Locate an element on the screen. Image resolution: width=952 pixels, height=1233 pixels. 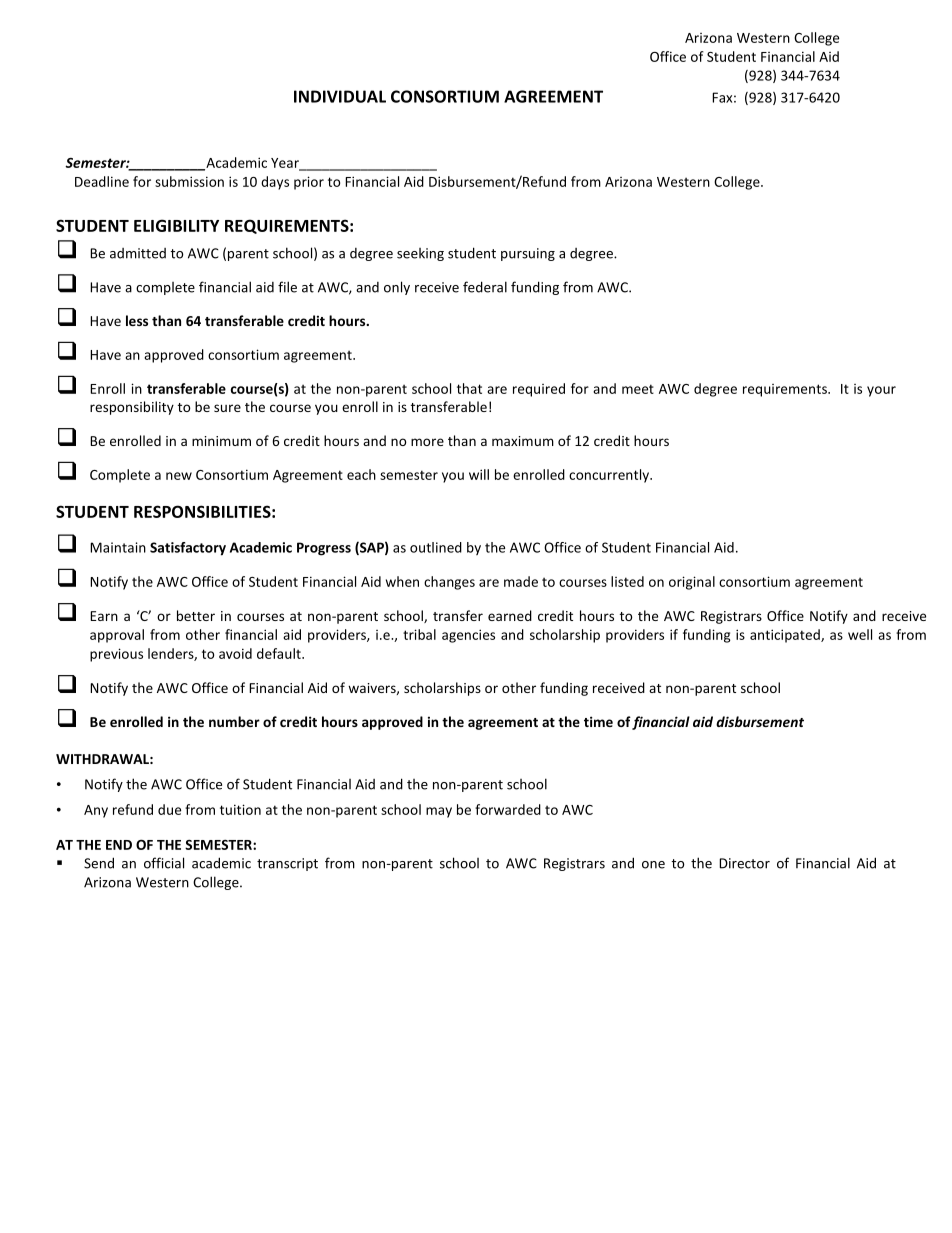
submission is located at coordinates (189, 181).
